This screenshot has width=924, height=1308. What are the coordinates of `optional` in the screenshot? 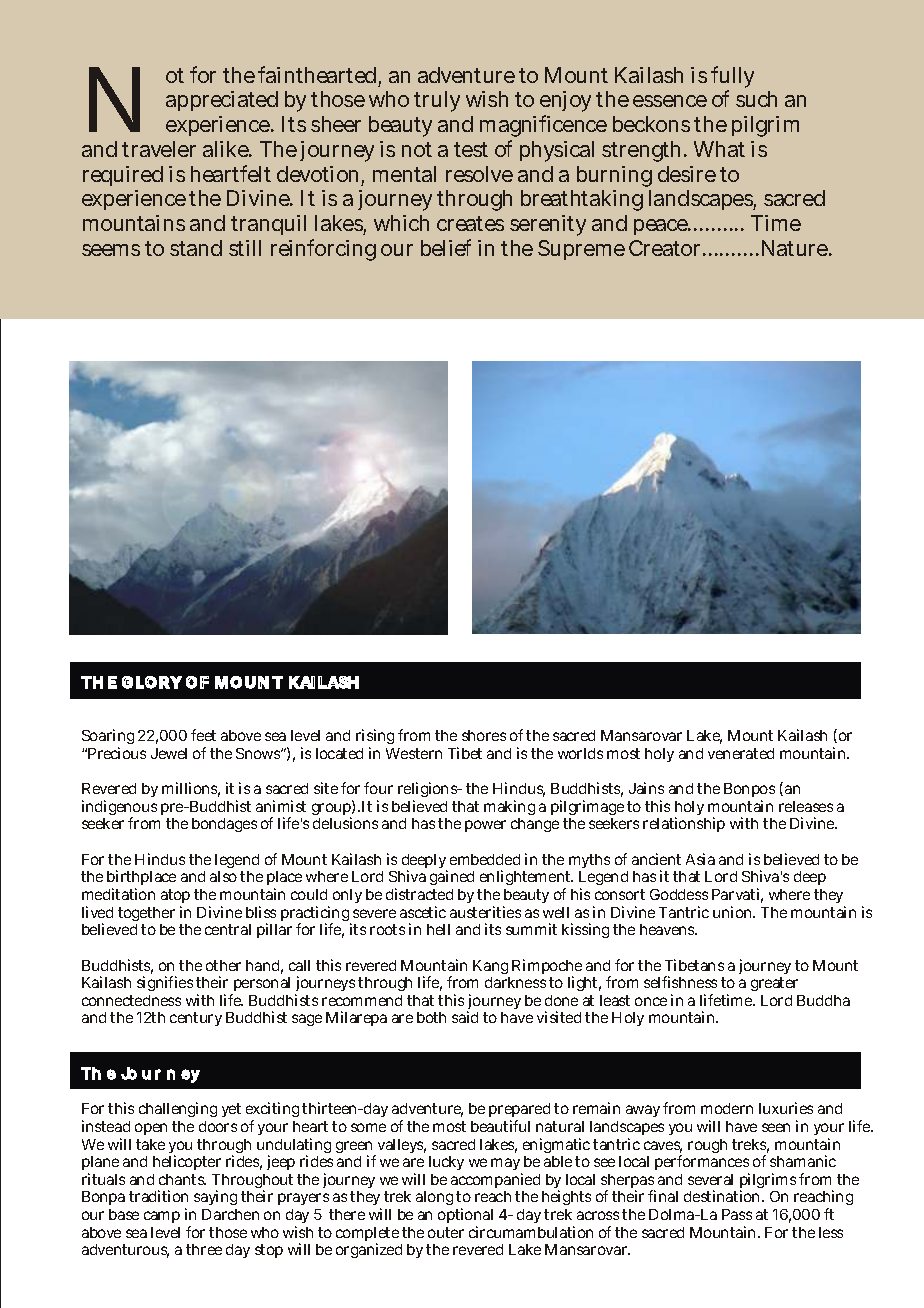 It's located at (465, 1217).
